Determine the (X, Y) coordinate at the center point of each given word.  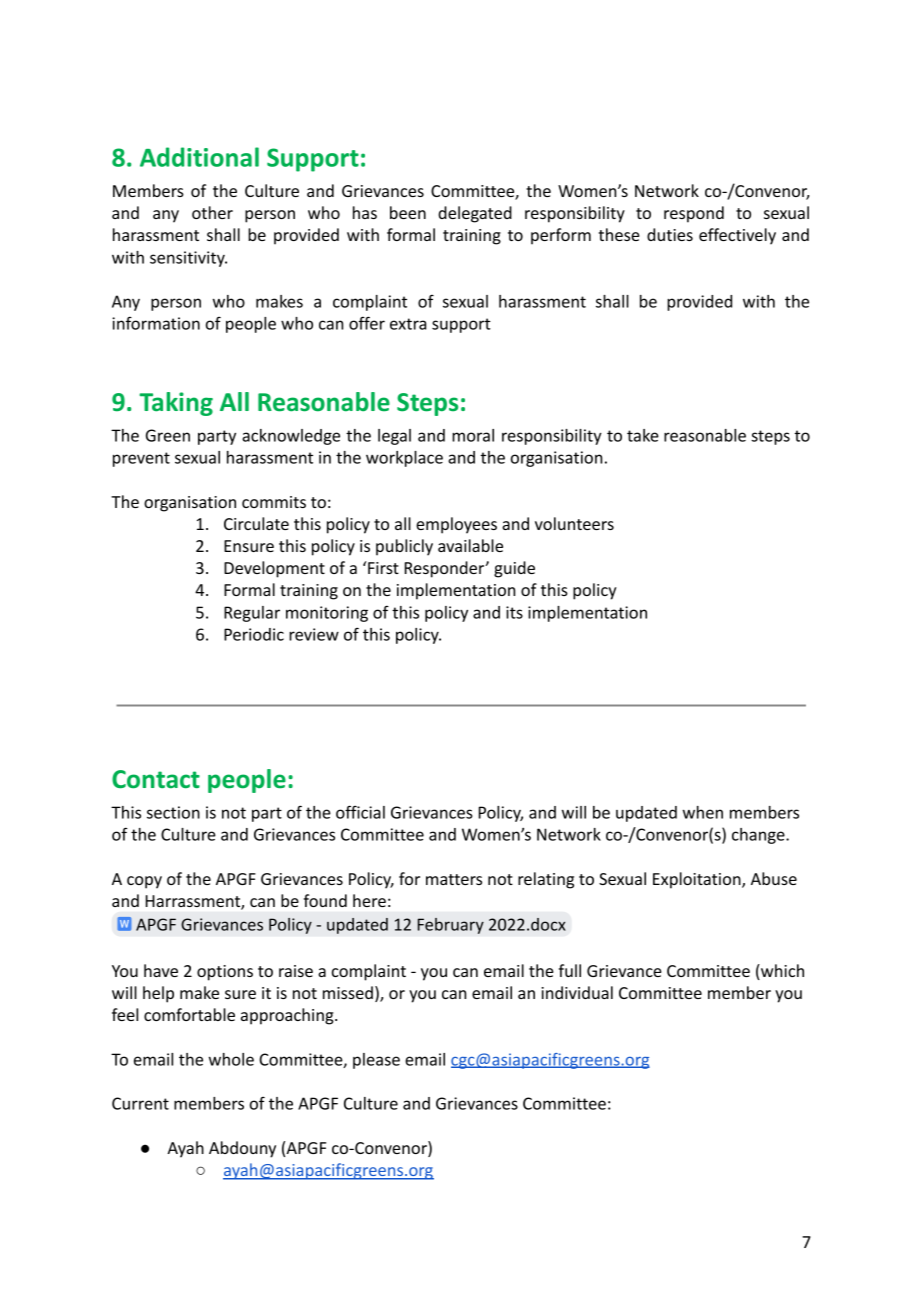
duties (670, 234)
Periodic (254, 634)
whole (231, 1059)
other (212, 212)
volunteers (574, 523)
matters (454, 879)
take (643, 435)
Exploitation (698, 880)
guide (514, 569)
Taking (176, 404)
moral (473, 435)
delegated (475, 214)
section (173, 812)
